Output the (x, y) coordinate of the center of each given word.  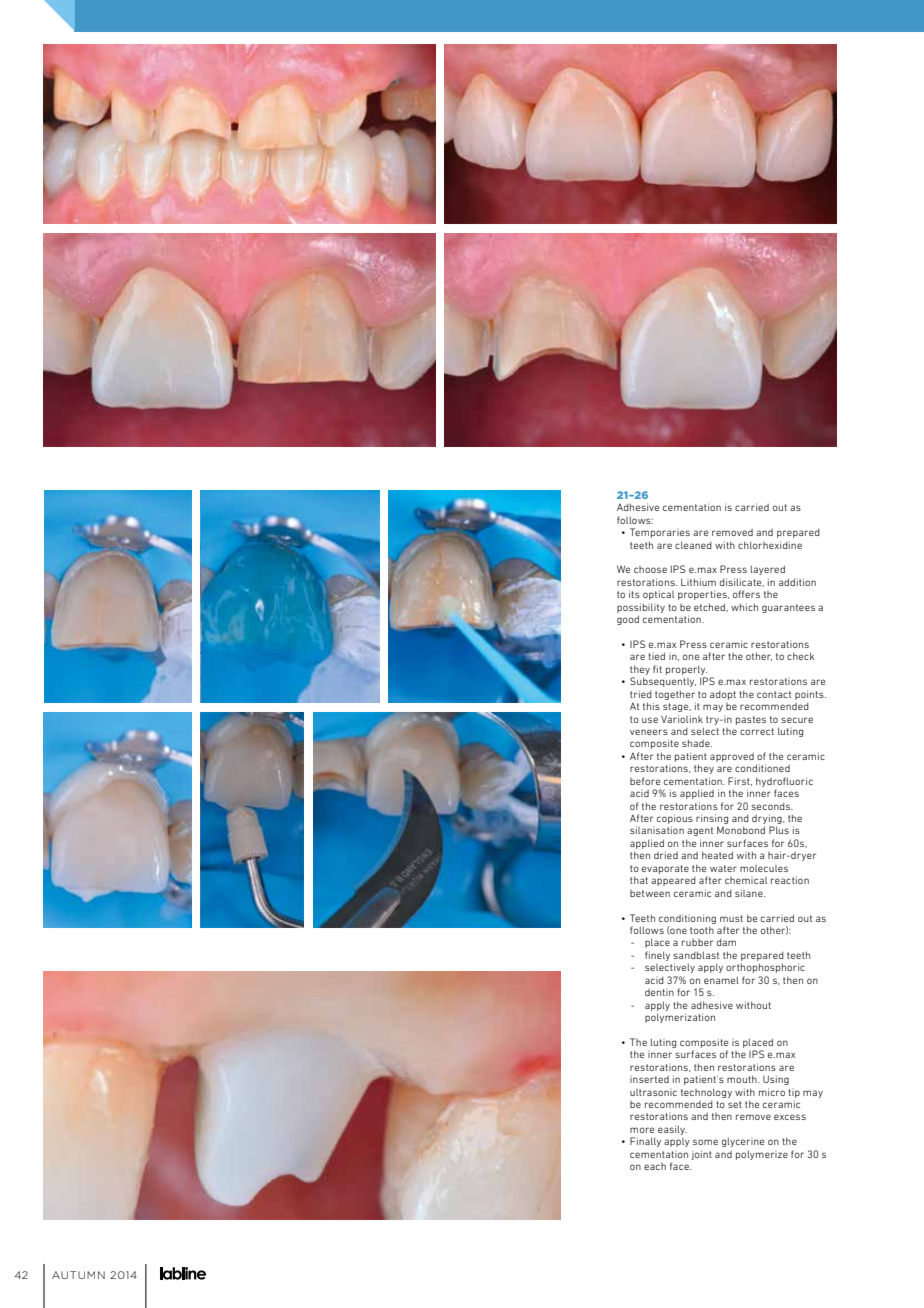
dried (666, 855)
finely (657, 956)
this (651, 706)
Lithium (698, 582)
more (642, 1130)
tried (641, 694)
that (639, 880)
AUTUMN (78, 1275)
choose (650, 569)
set (735, 1104)
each (655, 1166)
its (634, 594)
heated (717, 855)
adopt (723, 695)
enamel (721, 980)
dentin (659, 992)
